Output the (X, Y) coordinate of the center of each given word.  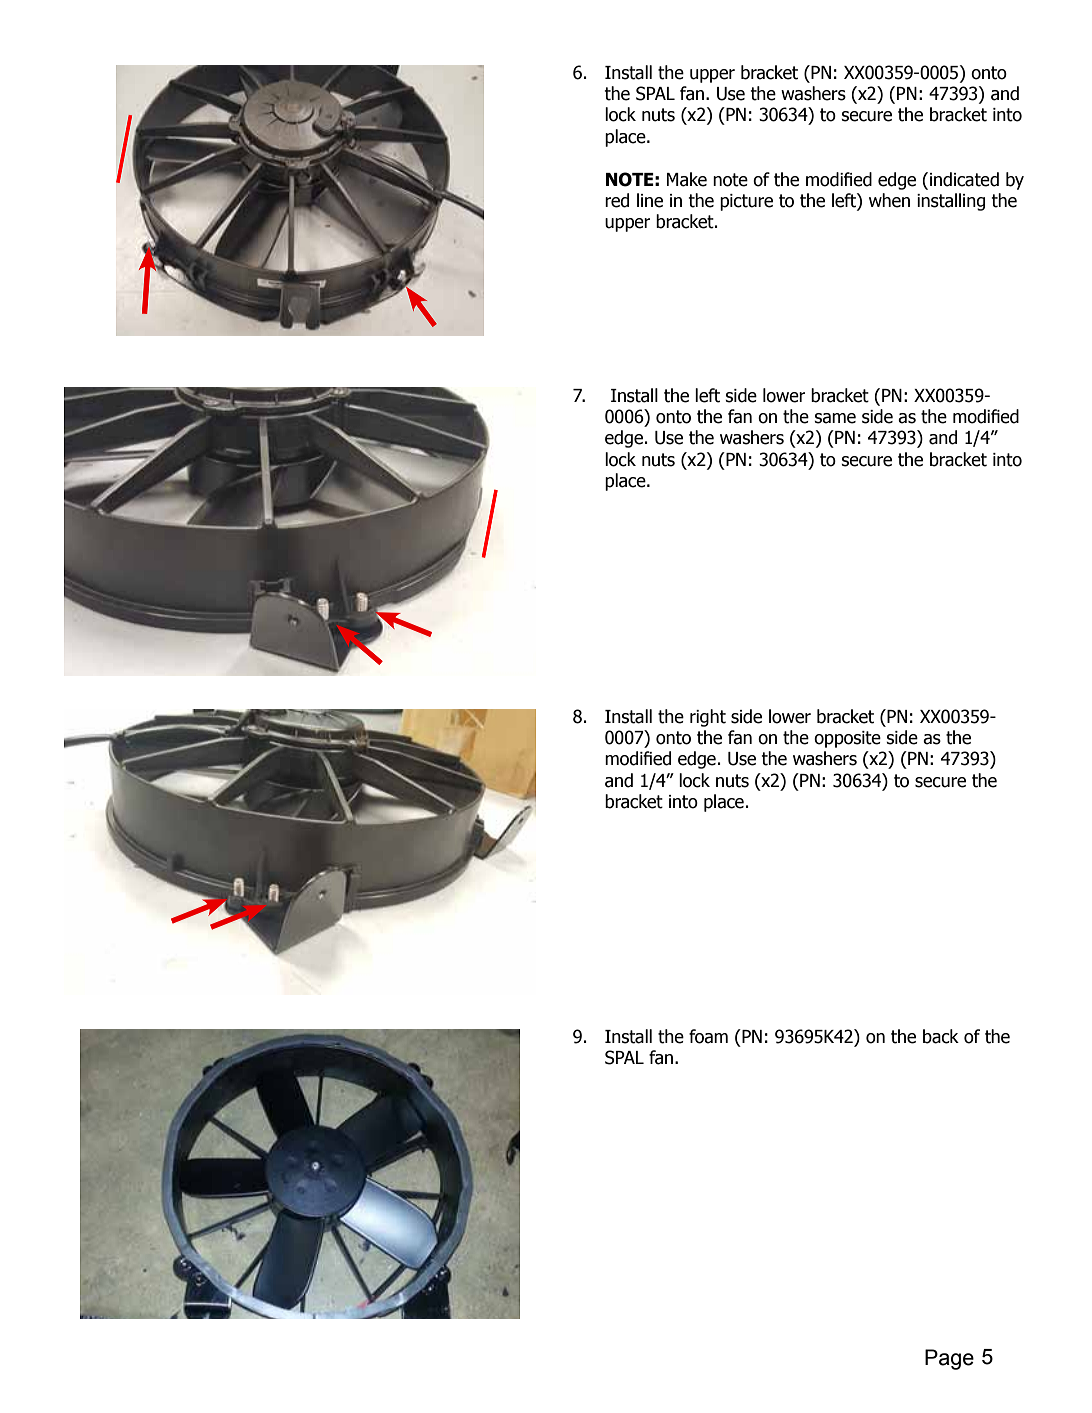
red (617, 200)
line (650, 200)
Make (687, 179)
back (941, 1036)
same (835, 418)
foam (708, 1036)
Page (949, 1359)
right (708, 718)
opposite (847, 739)
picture (746, 202)
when (889, 200)
